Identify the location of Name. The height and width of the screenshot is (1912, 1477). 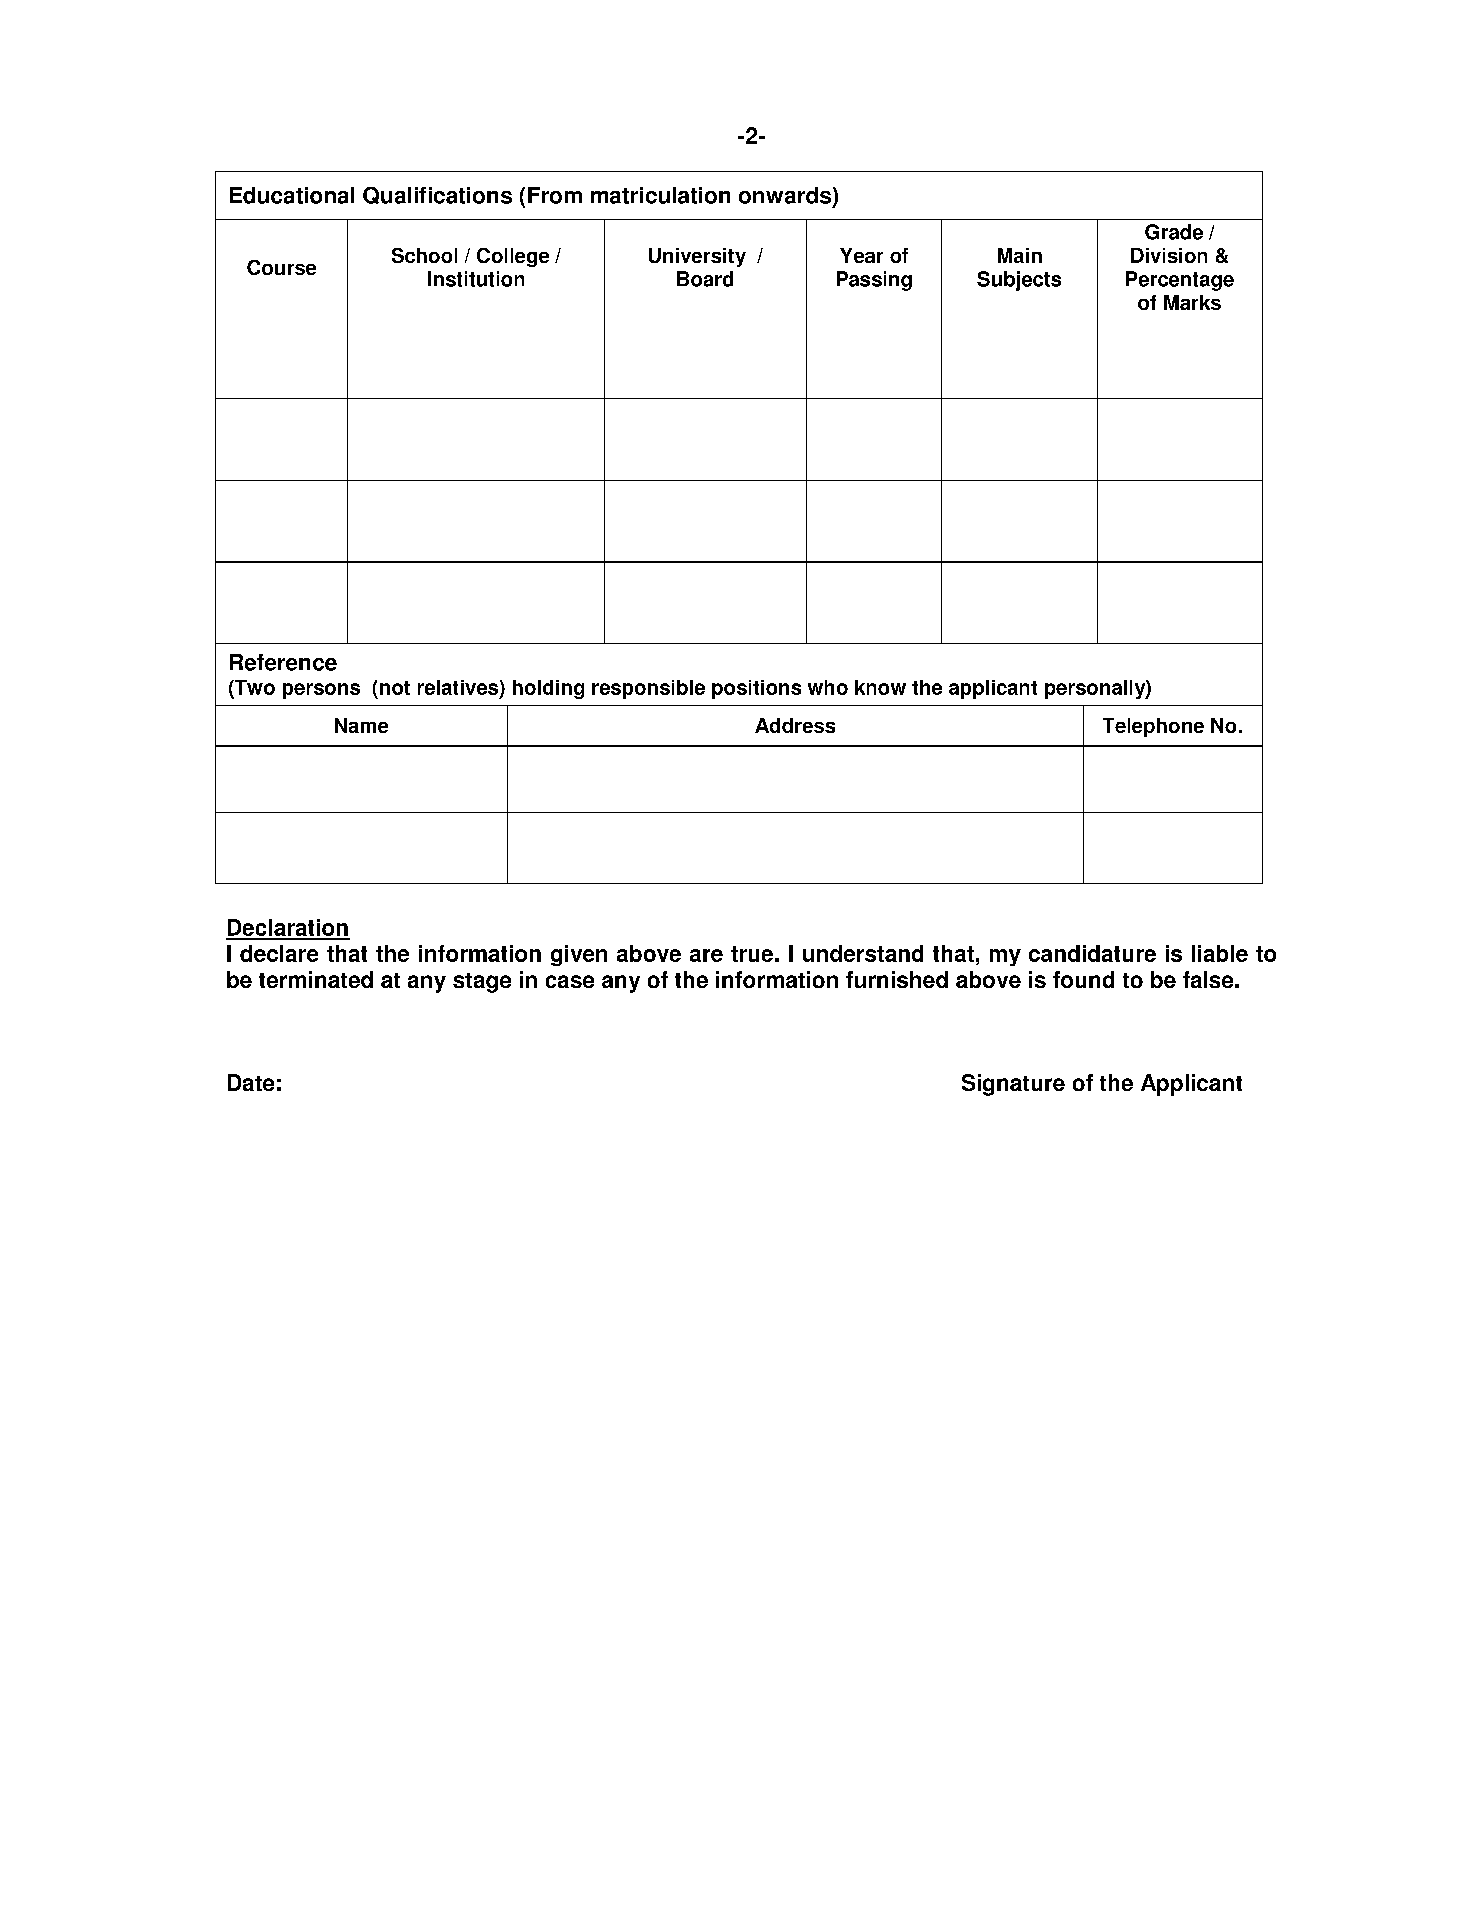
(361, 725).
